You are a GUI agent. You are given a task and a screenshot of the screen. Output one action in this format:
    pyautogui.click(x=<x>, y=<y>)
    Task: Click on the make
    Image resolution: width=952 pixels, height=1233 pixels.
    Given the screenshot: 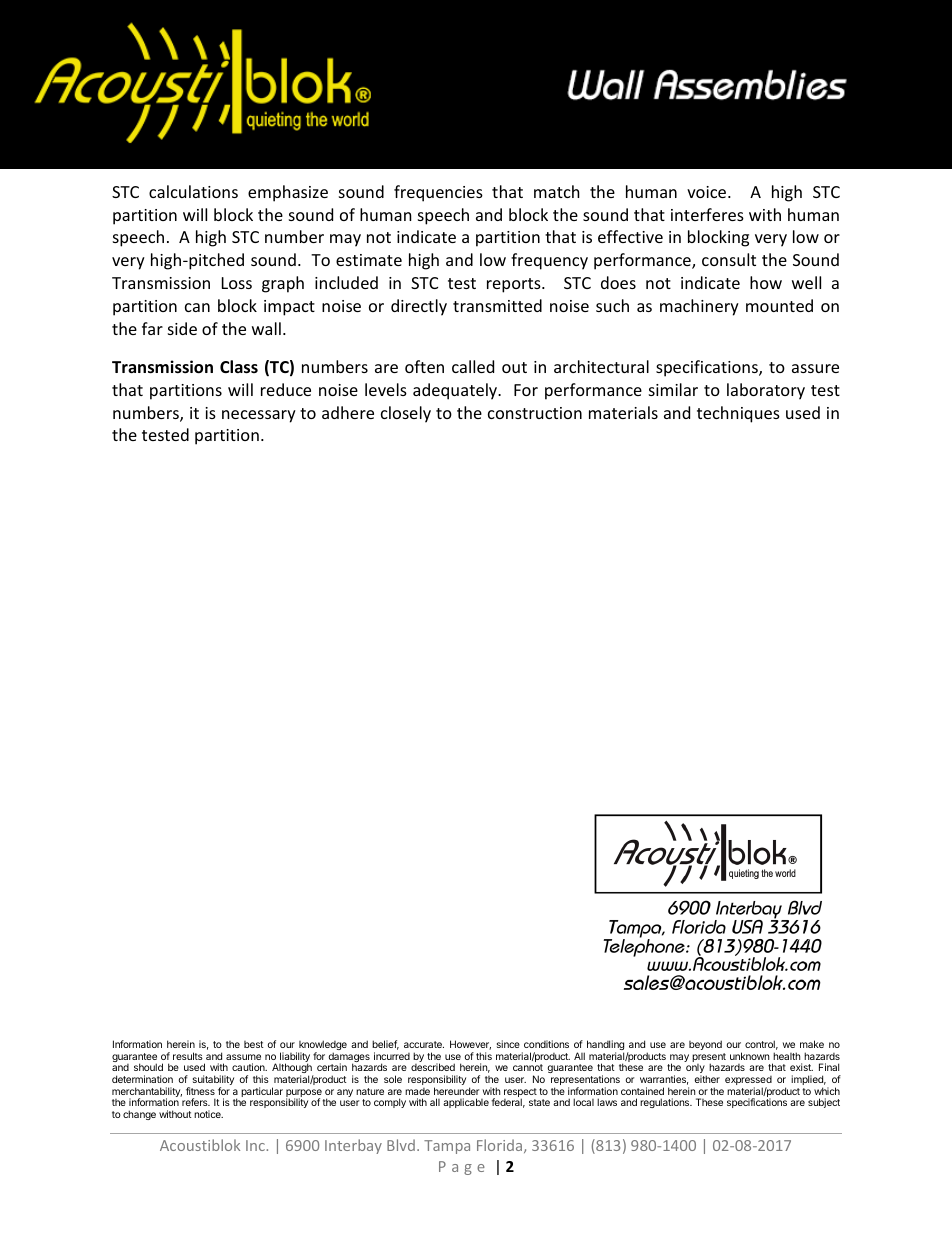 What is the action you would take?
    pyautogui.click(x=812, y=1044)
